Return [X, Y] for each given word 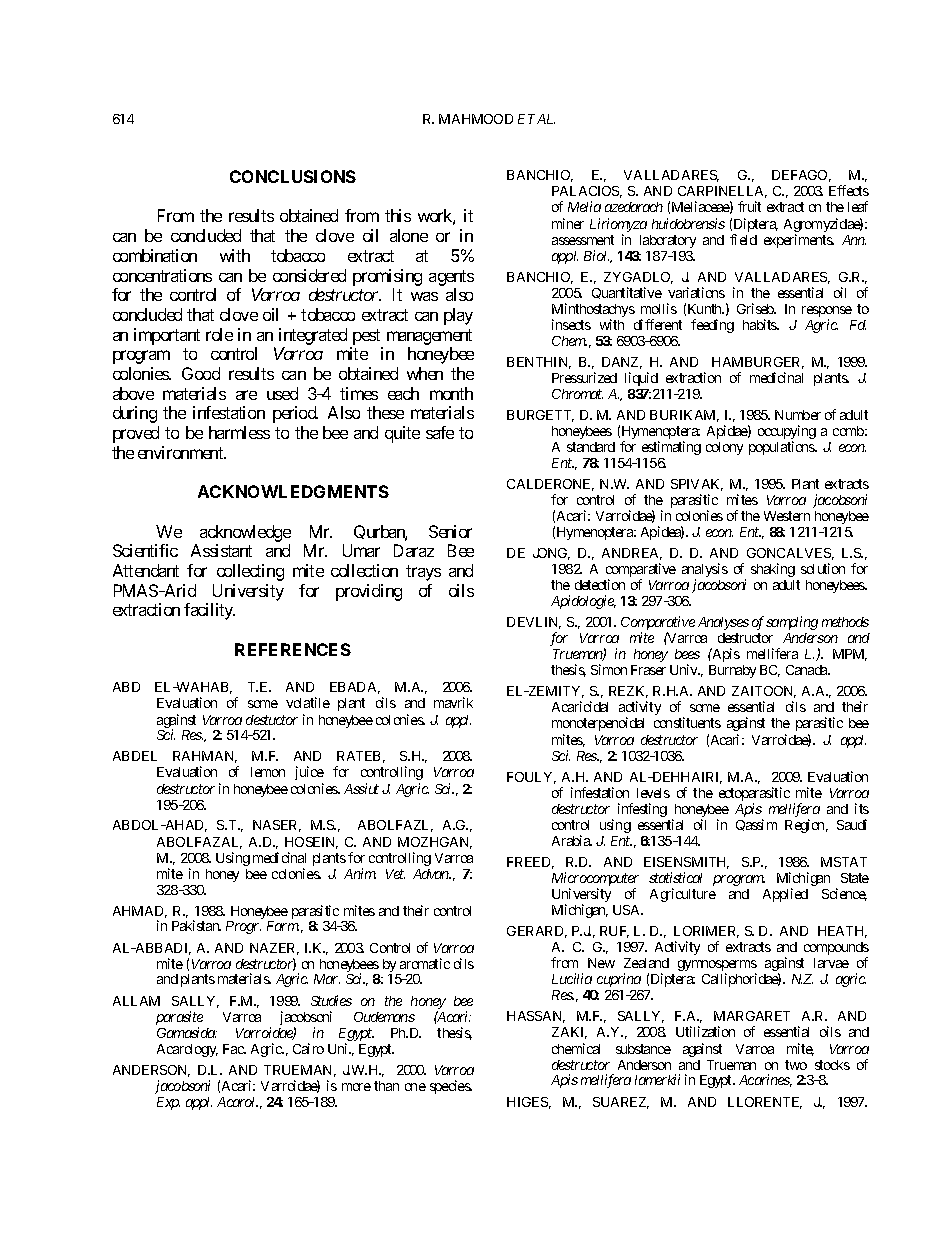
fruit [749, 206]
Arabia [572, 840]
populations [782, 448]
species [451, 1087]
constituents [687, 722]
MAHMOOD [476, 119]
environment [182, 452]
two [796, 1065]
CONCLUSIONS [293, 176]
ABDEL [135, 756]
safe [440, 432]
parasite [179, 1019]
